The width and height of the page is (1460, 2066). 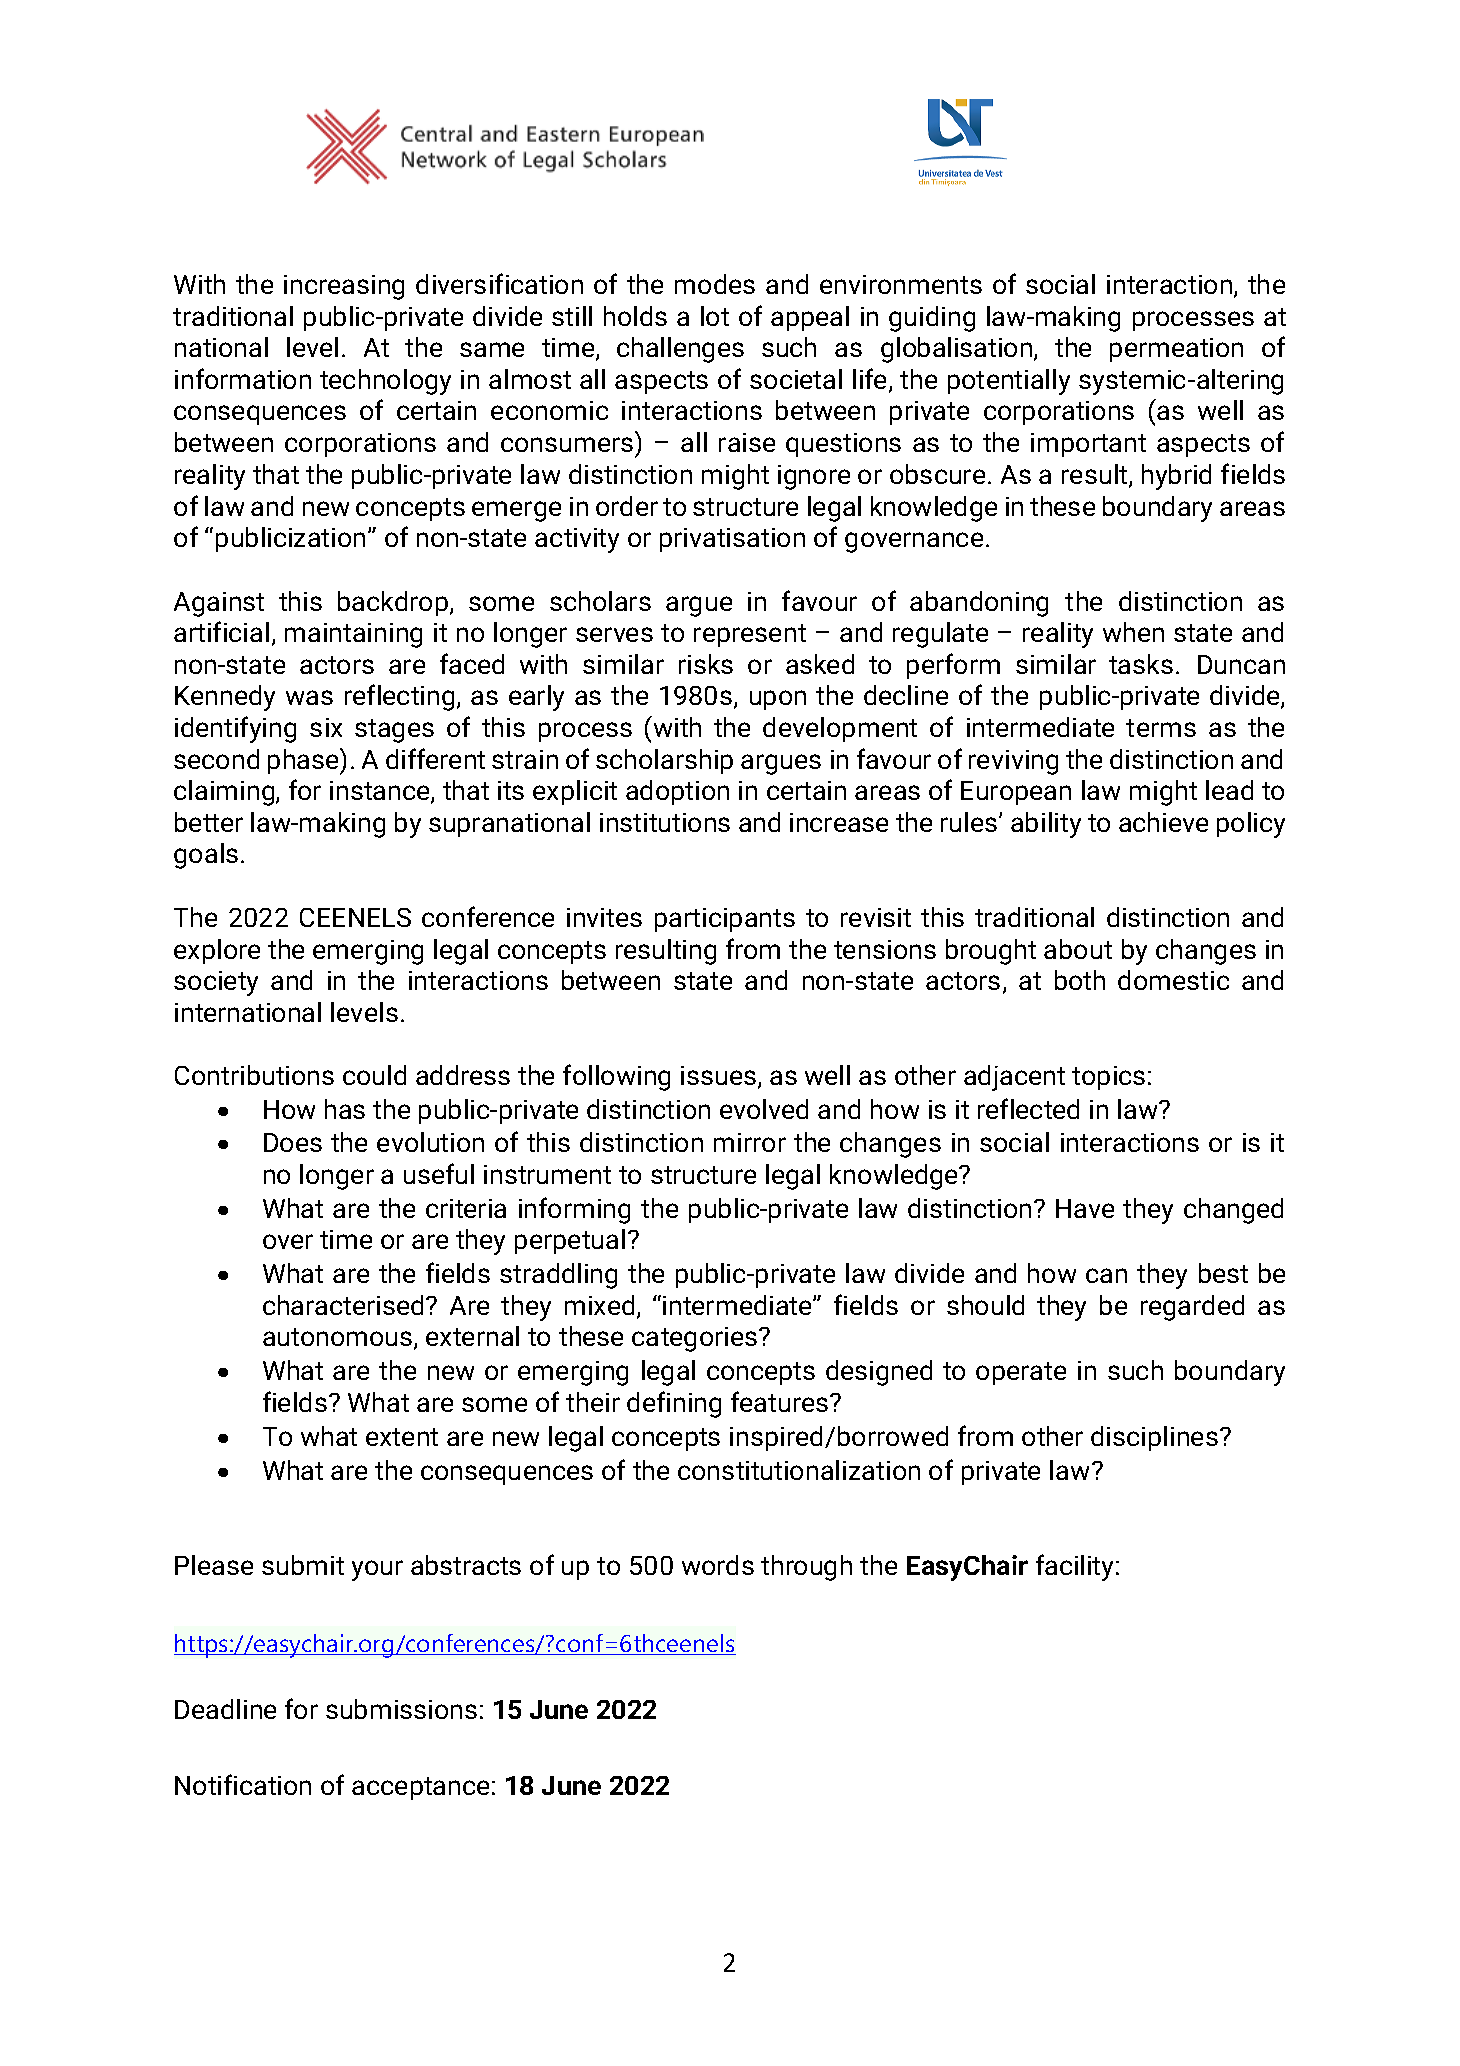 I want to click on submissions, so click(x=401, y=1709).
